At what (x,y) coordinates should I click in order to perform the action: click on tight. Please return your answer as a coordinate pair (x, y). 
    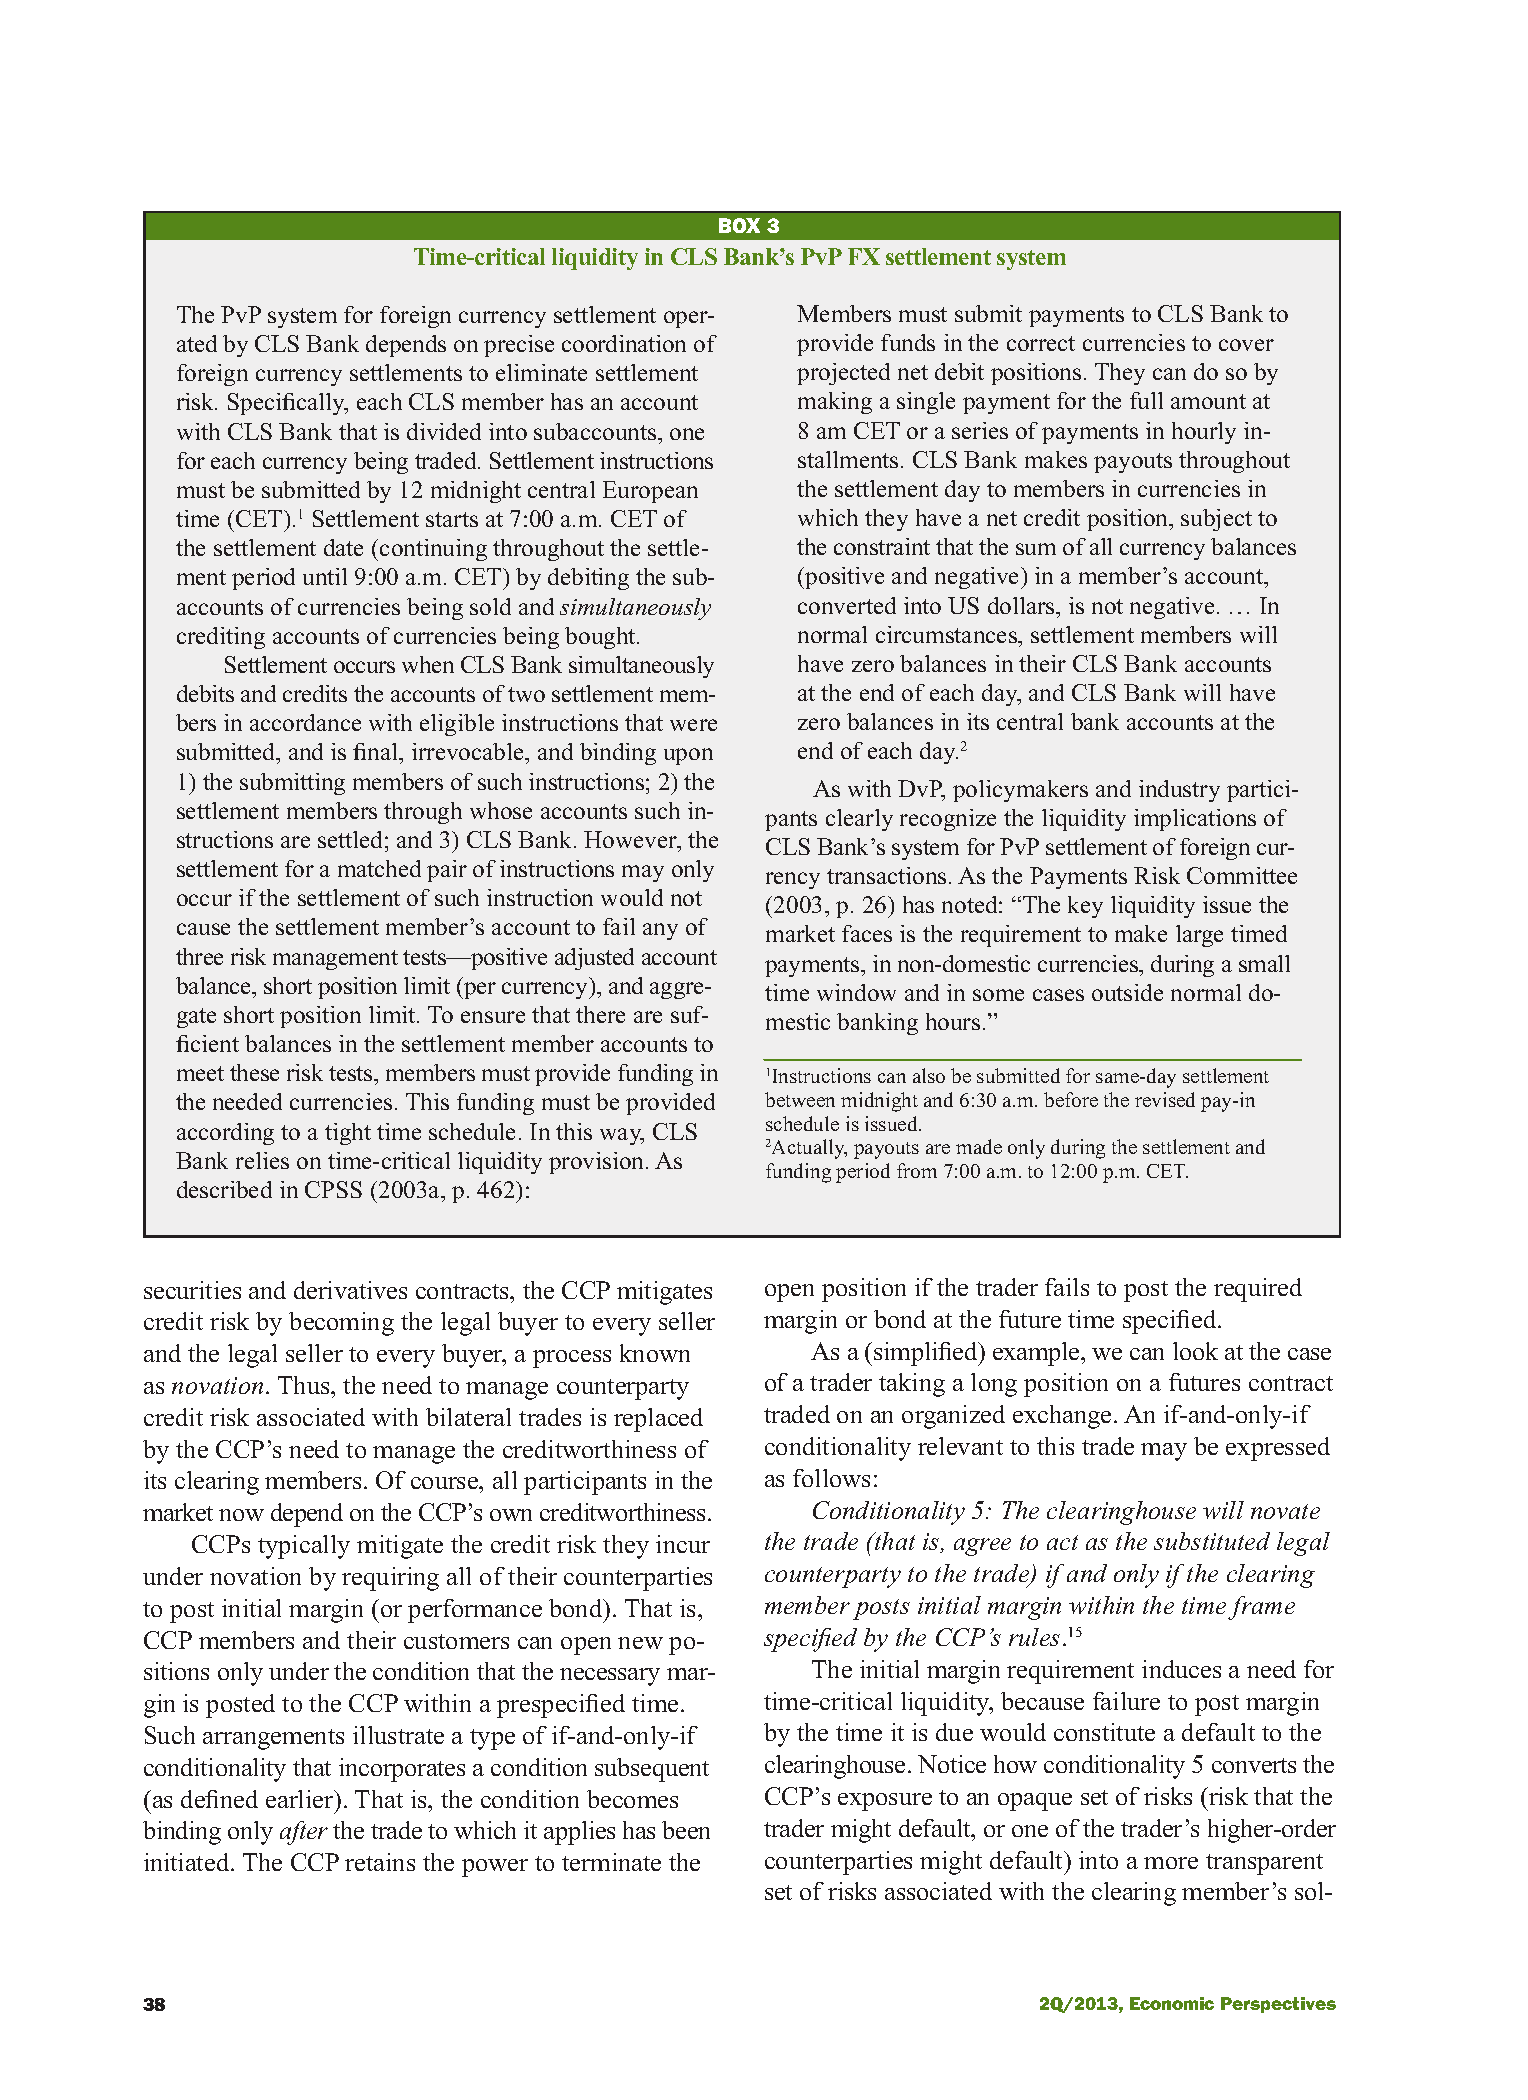
    Looking at the image, I should click on (348, 1134).
